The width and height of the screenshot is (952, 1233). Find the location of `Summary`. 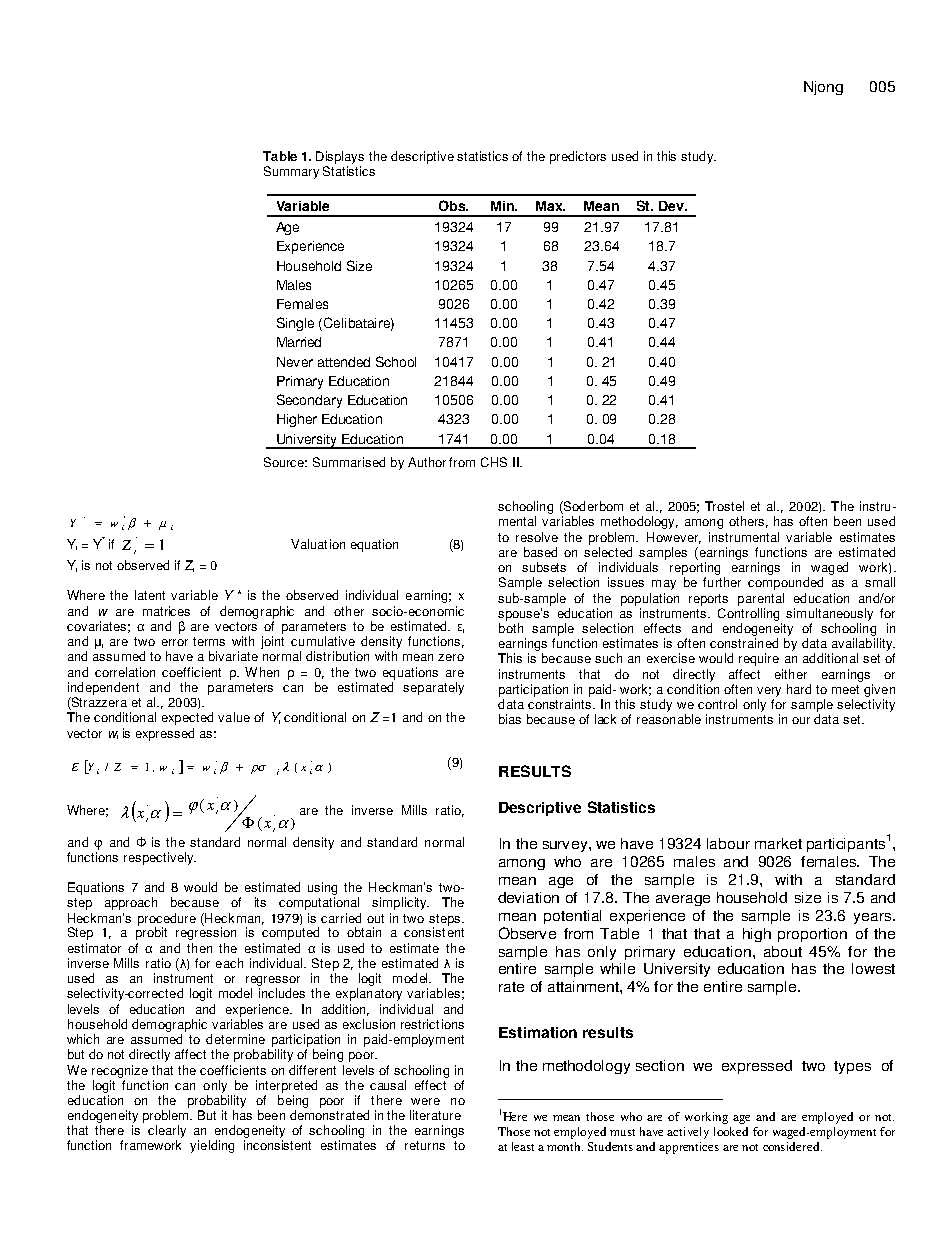

Summary is located at coordinates (291, 172).
